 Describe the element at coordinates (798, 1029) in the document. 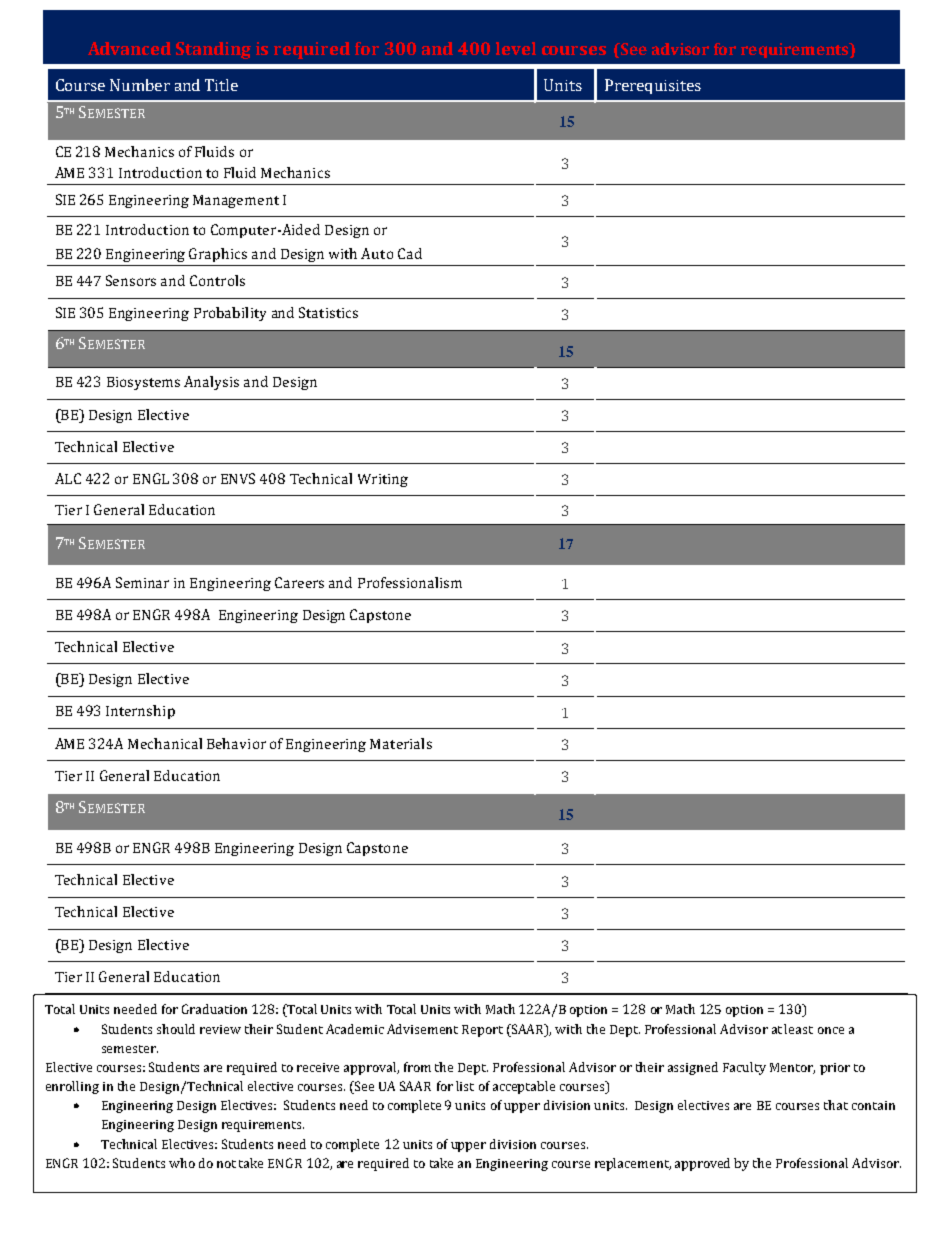

I see `least` at that location.
